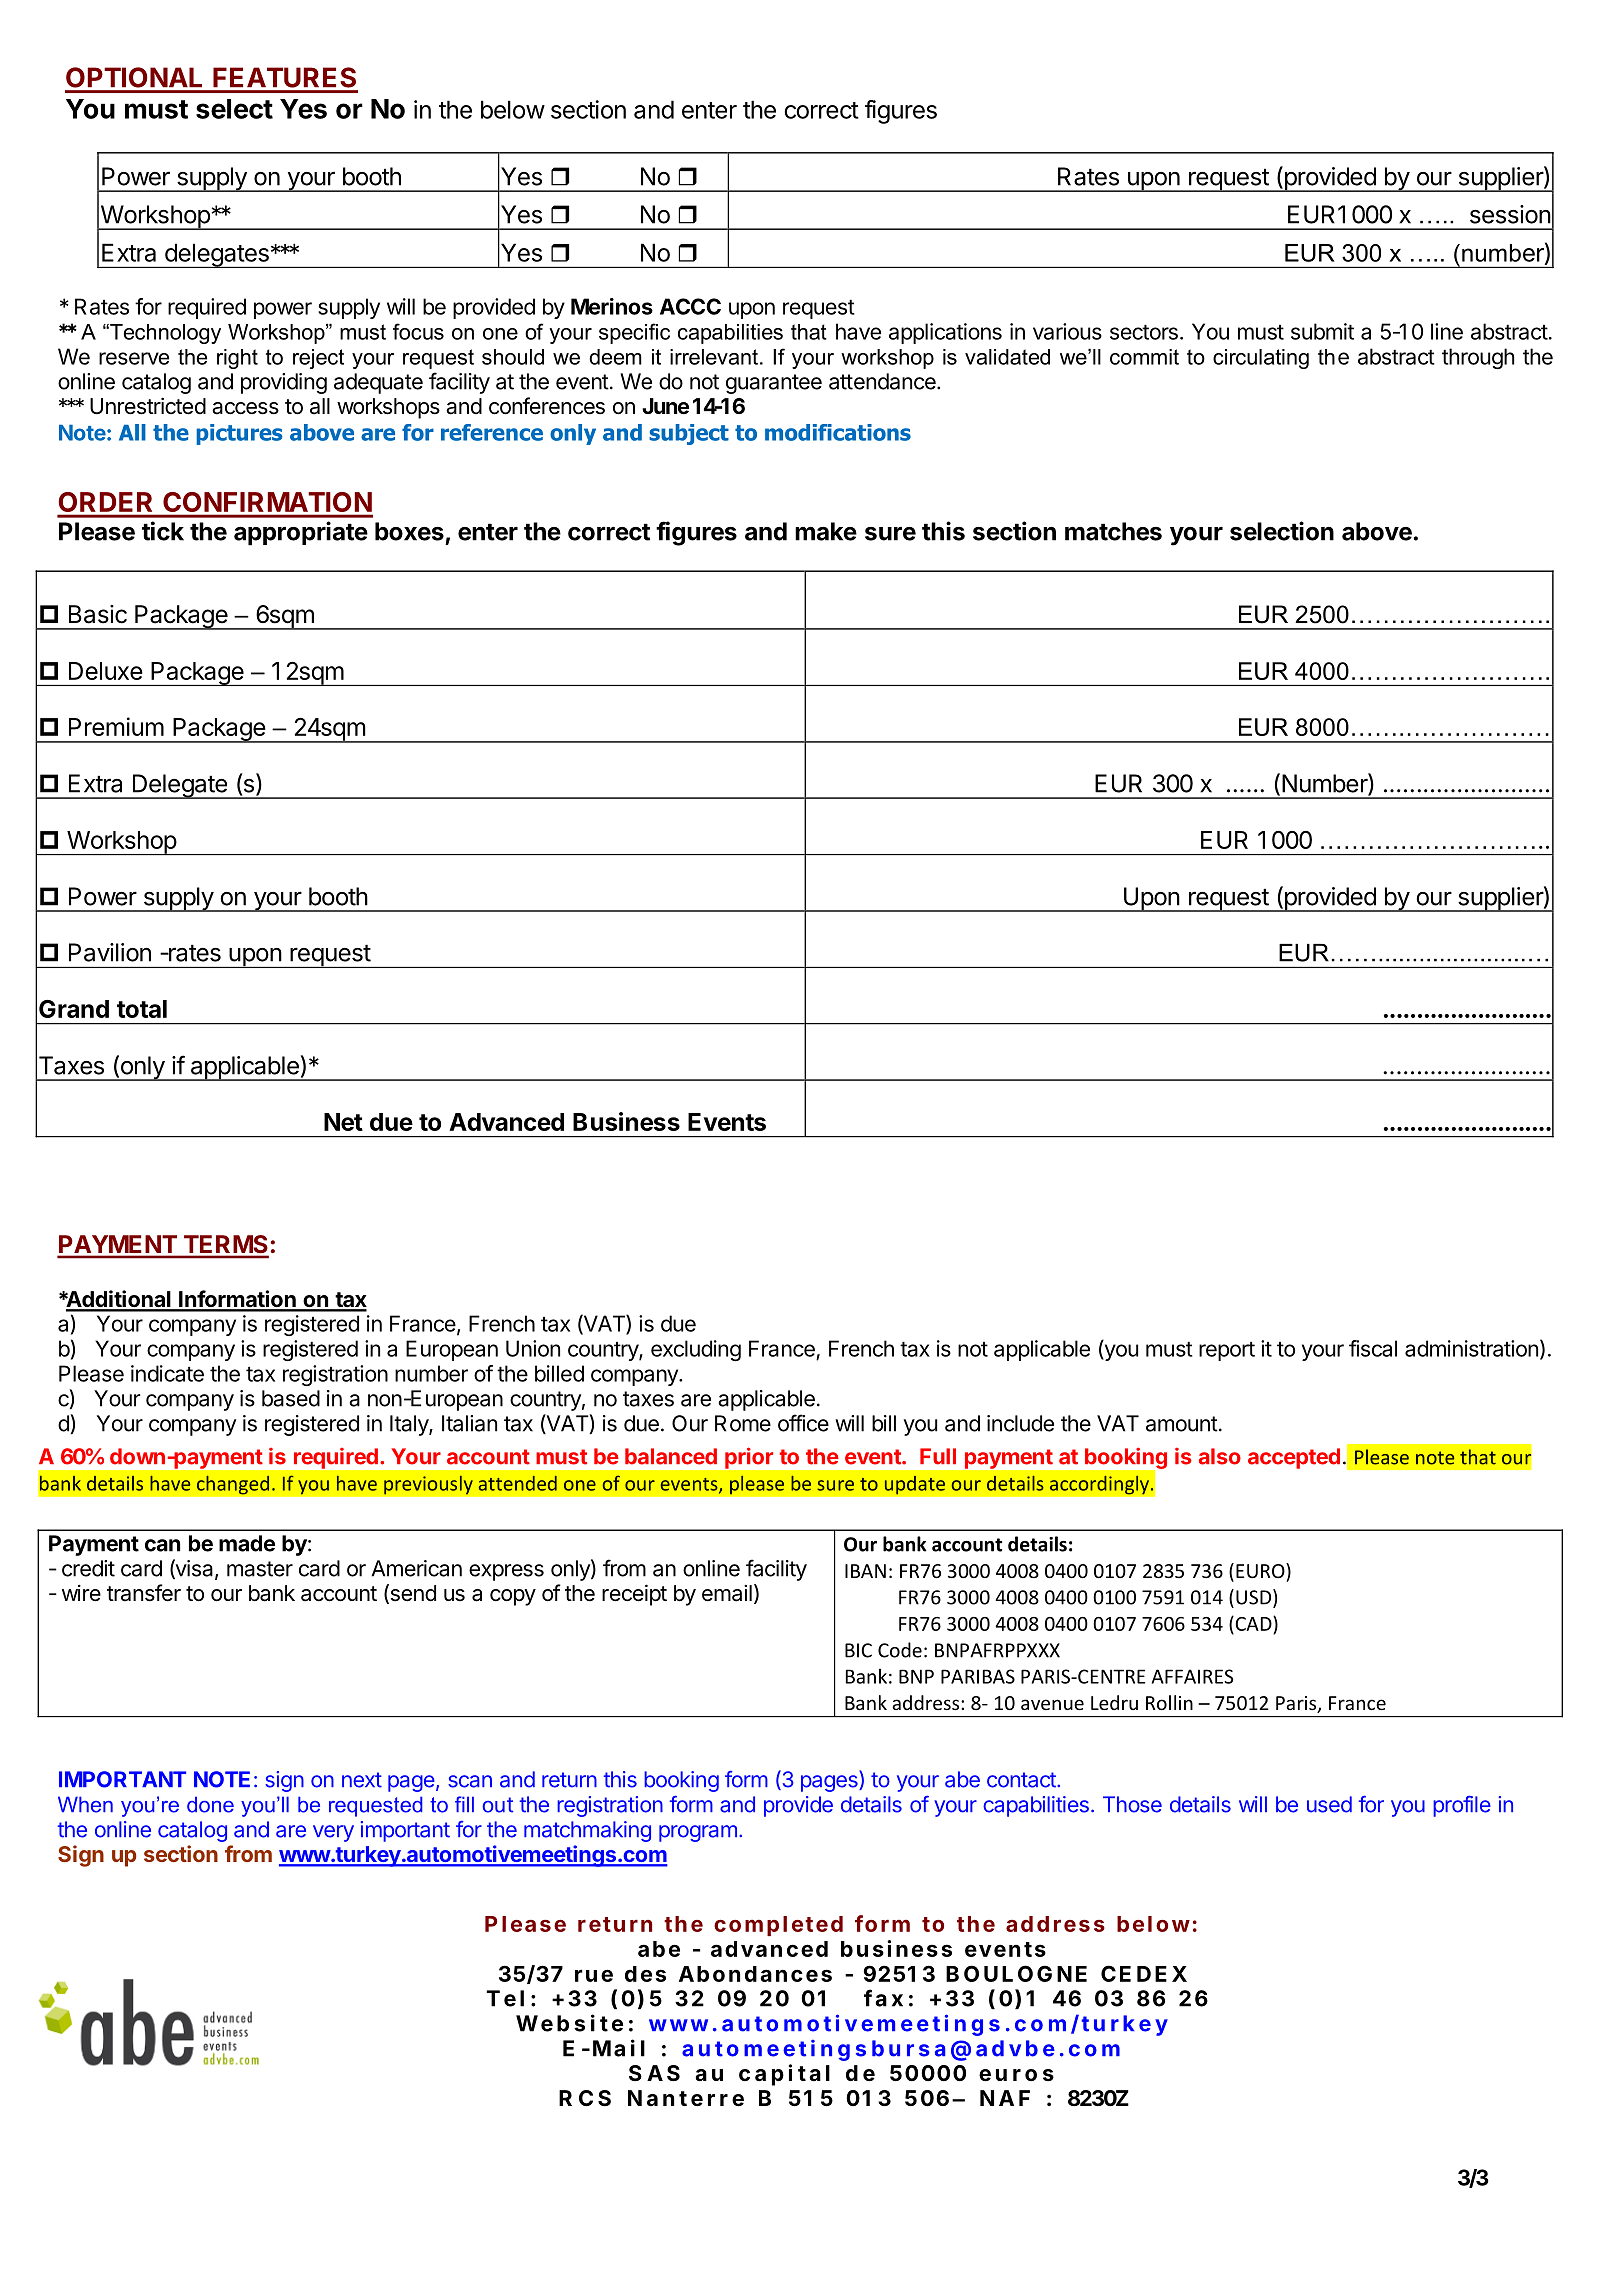 This screenshot has width=1610, height=2277. Describe the element at coordinates (1373, 1348) in the screenshot. I see `fiscal` at that location.
